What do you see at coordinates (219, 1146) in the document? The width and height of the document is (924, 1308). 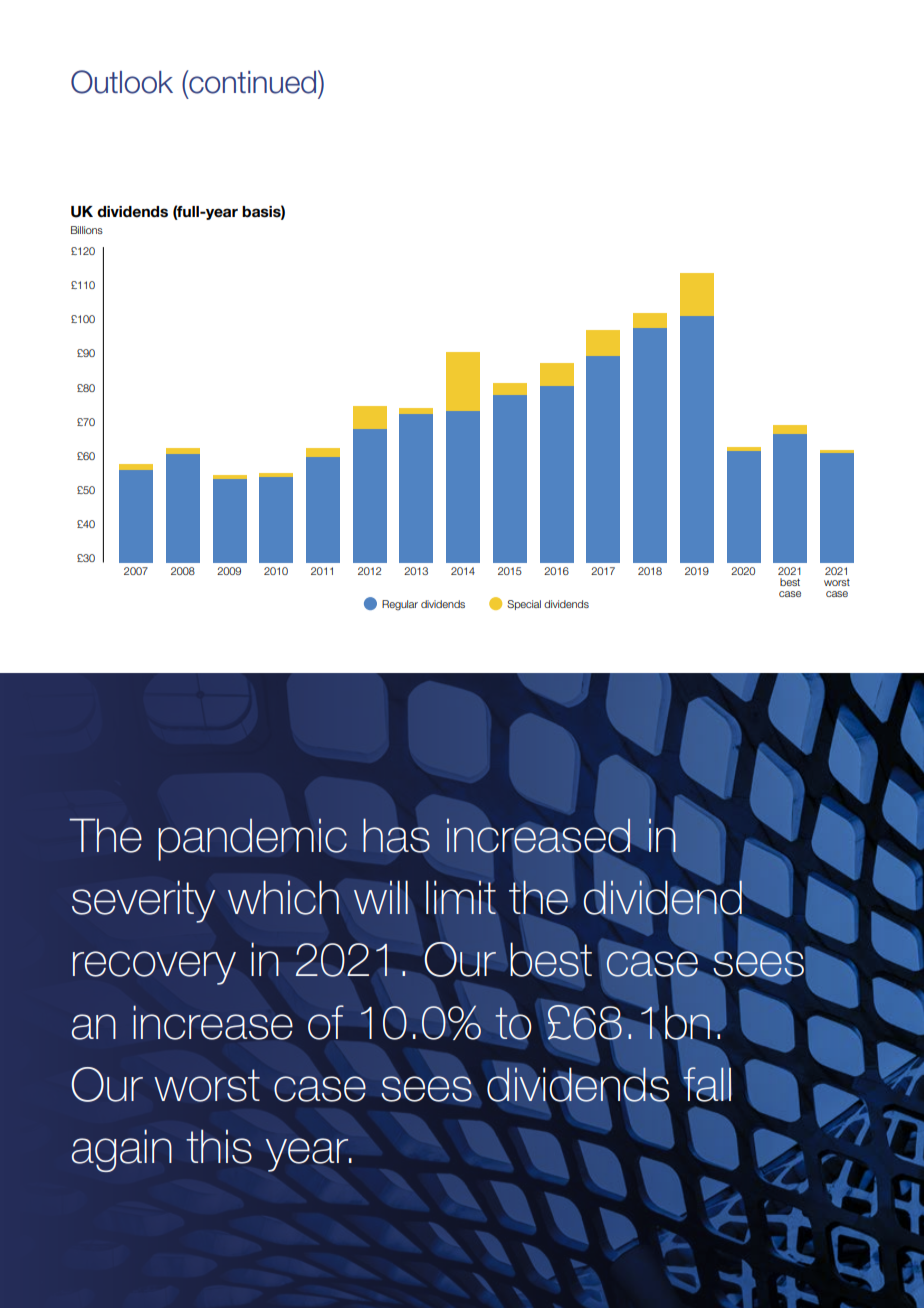 I see `this` at bounding box center [219, 1146].
